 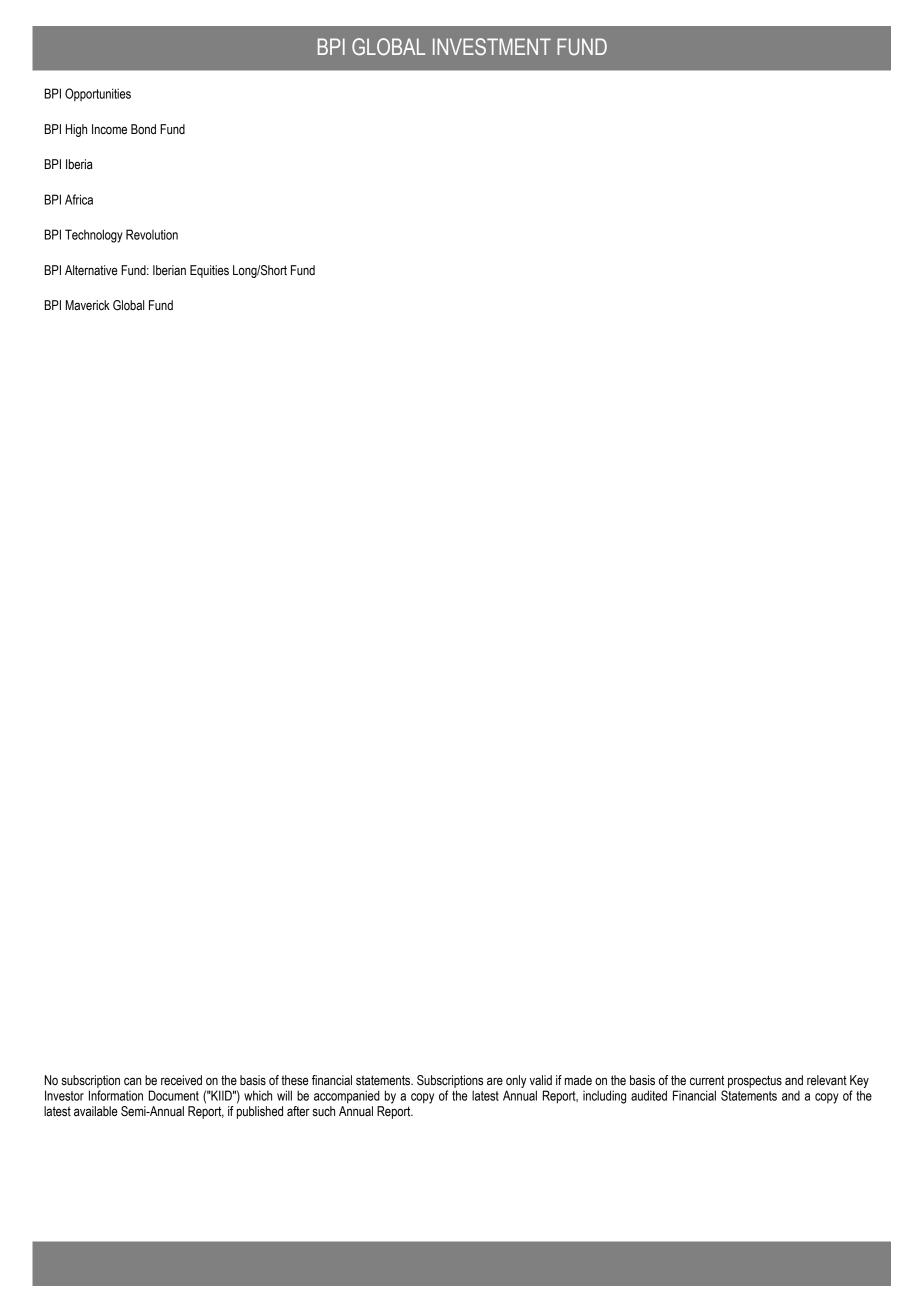 I want to click on Document, so click(x=174, y=1095).
